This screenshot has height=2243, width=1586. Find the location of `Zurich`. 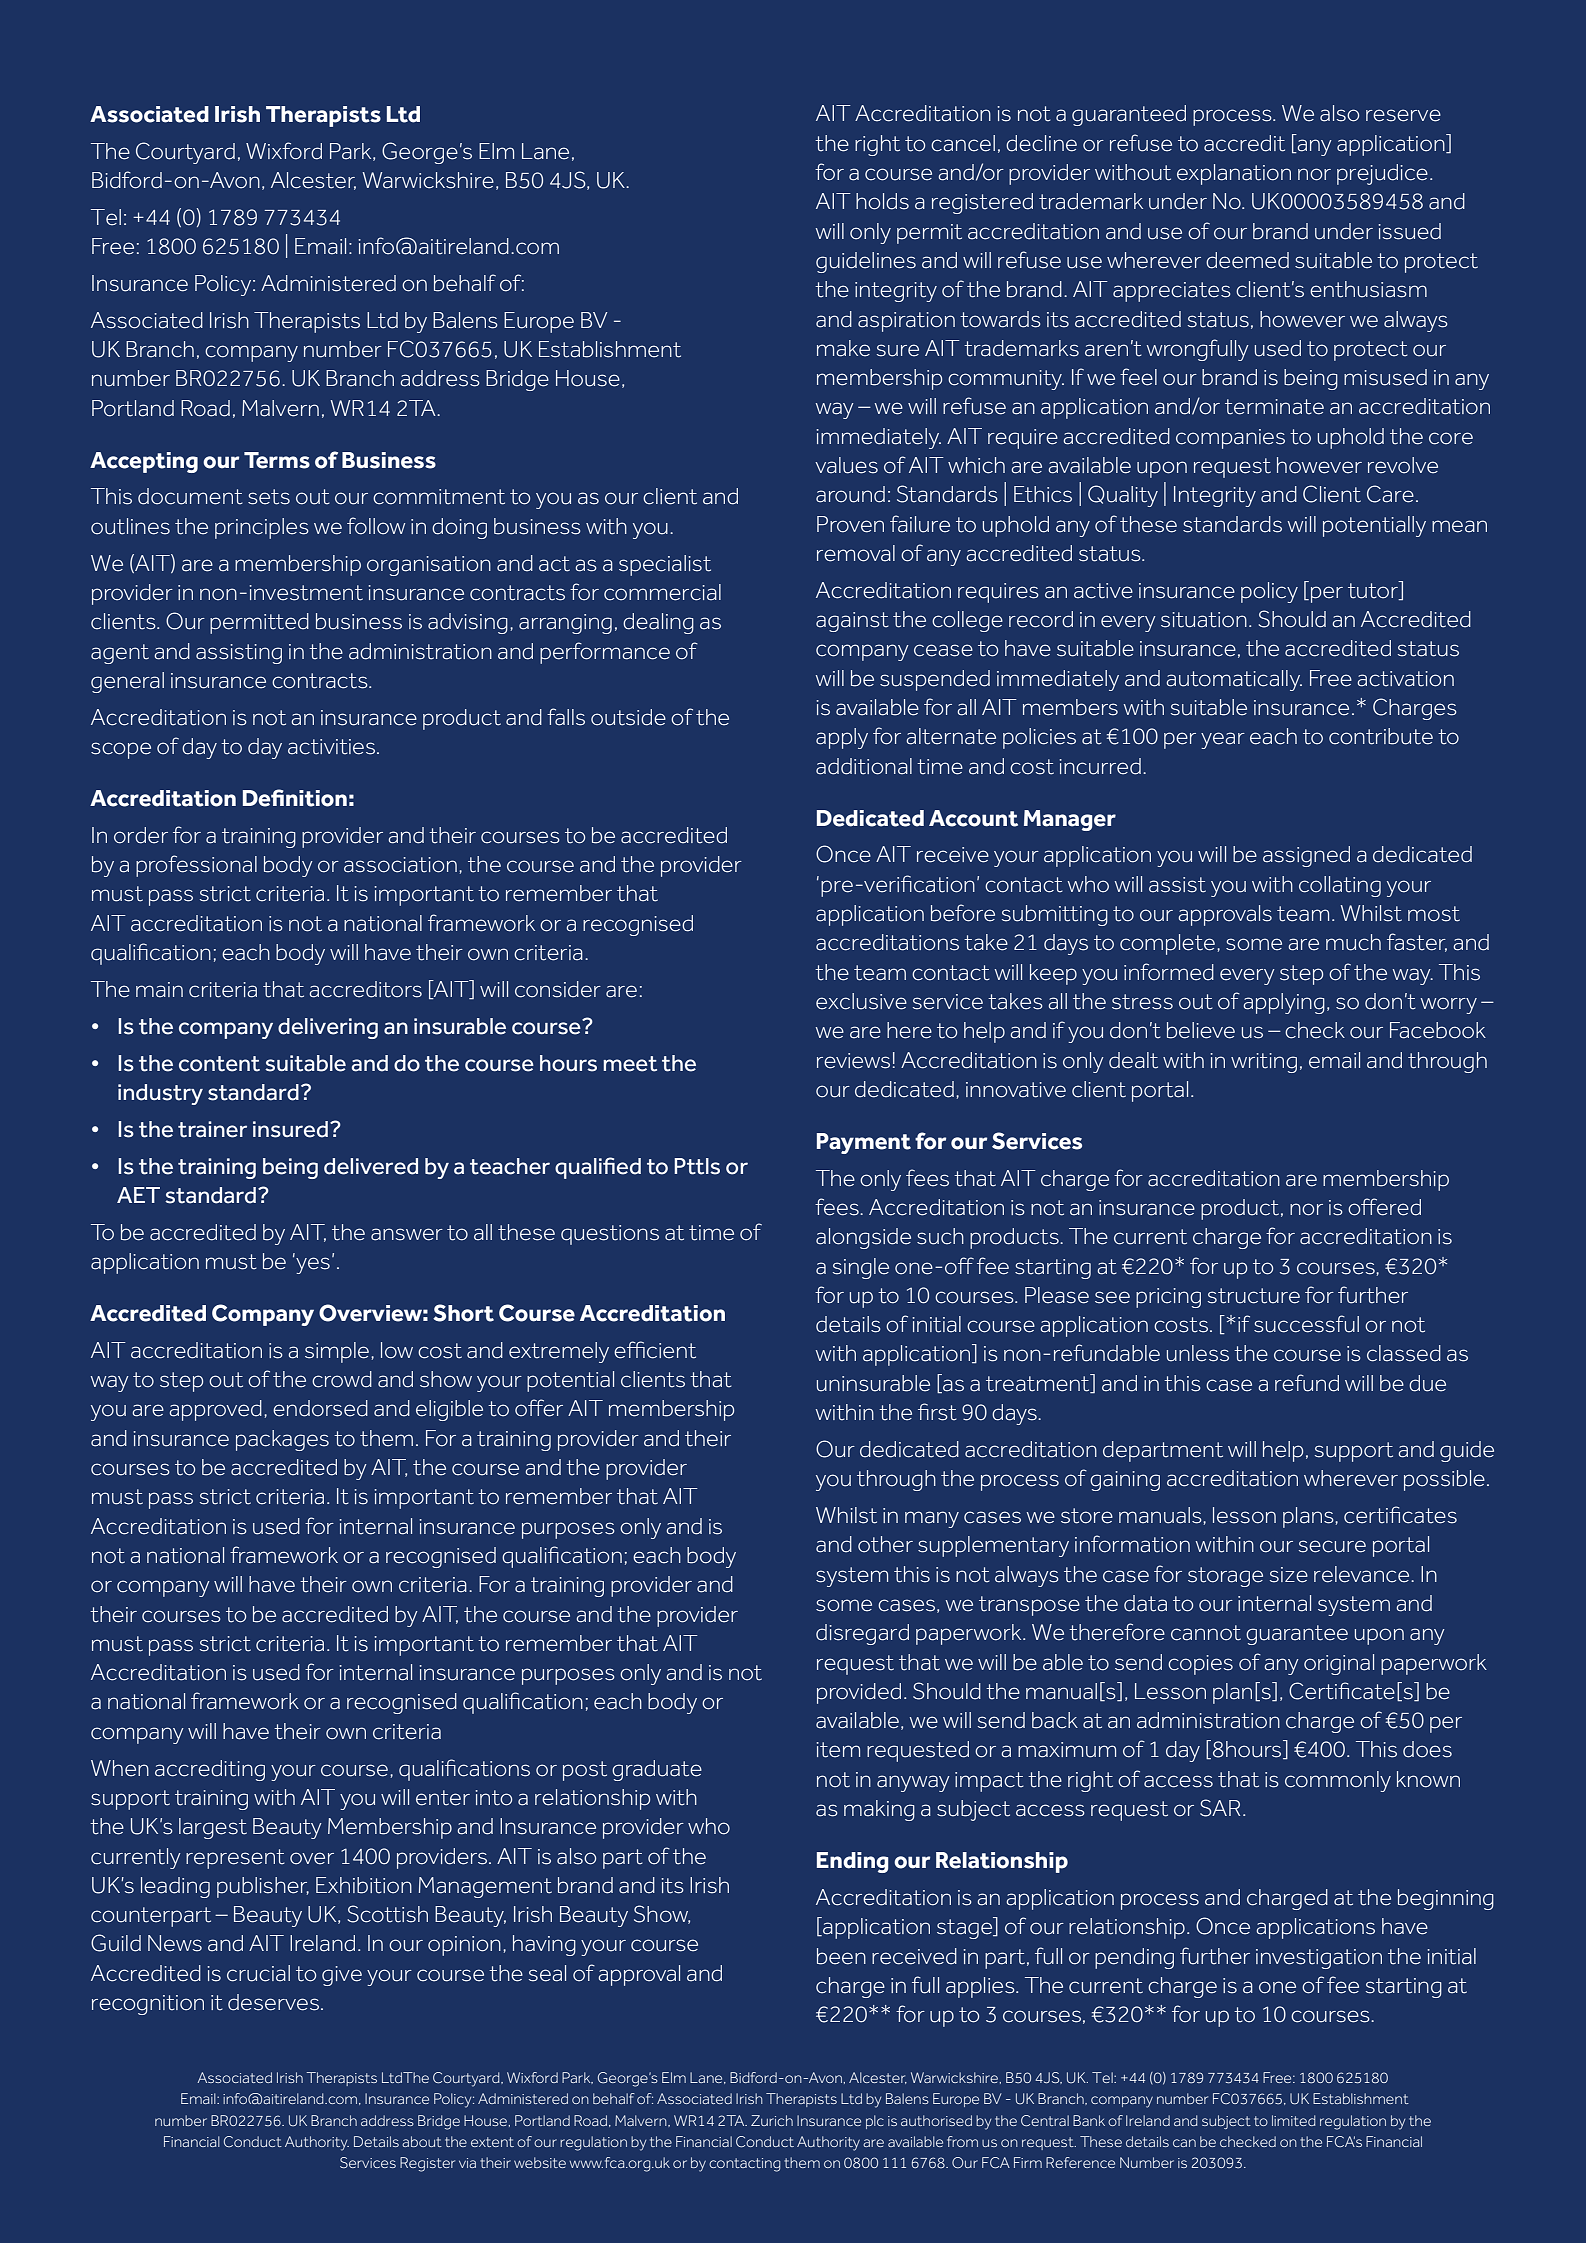

Zurich is located at coordinates (772, 2120).
